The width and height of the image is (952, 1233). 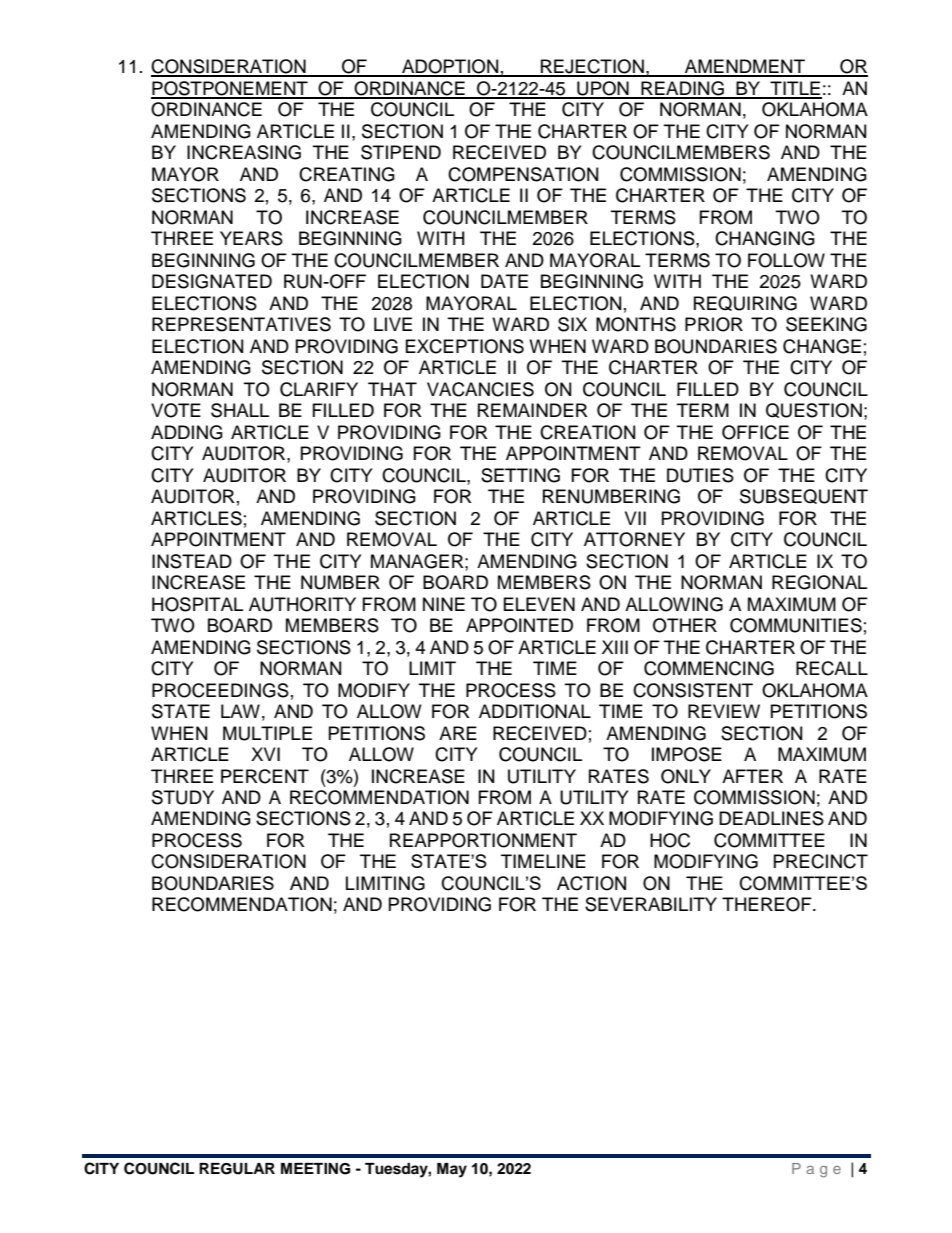 What do you see at coordinates (752, 776) in the image?
I see `AFTER` at bounding box center [752, 776].
